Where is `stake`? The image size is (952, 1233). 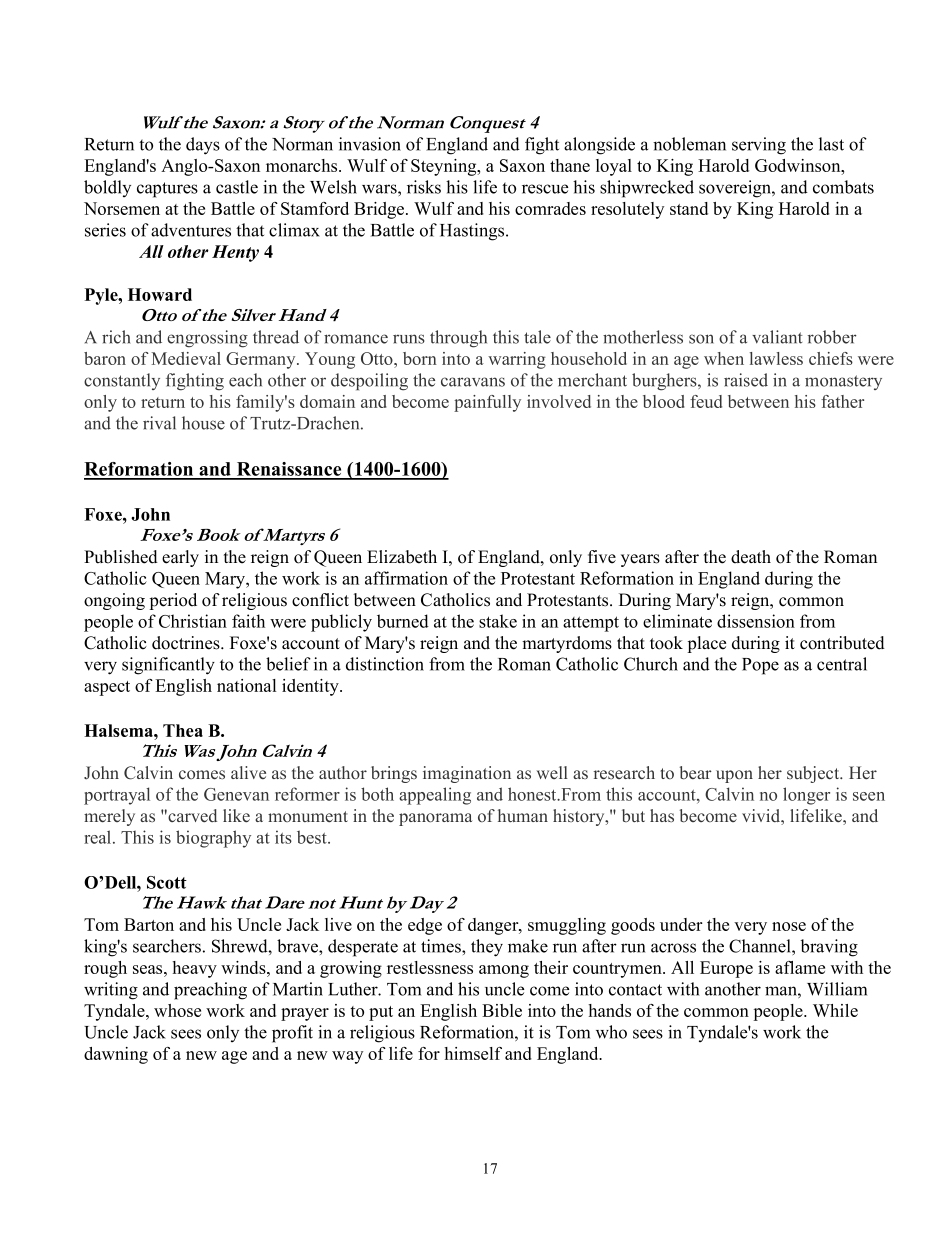 stake is located at coordinates (498, 621).
